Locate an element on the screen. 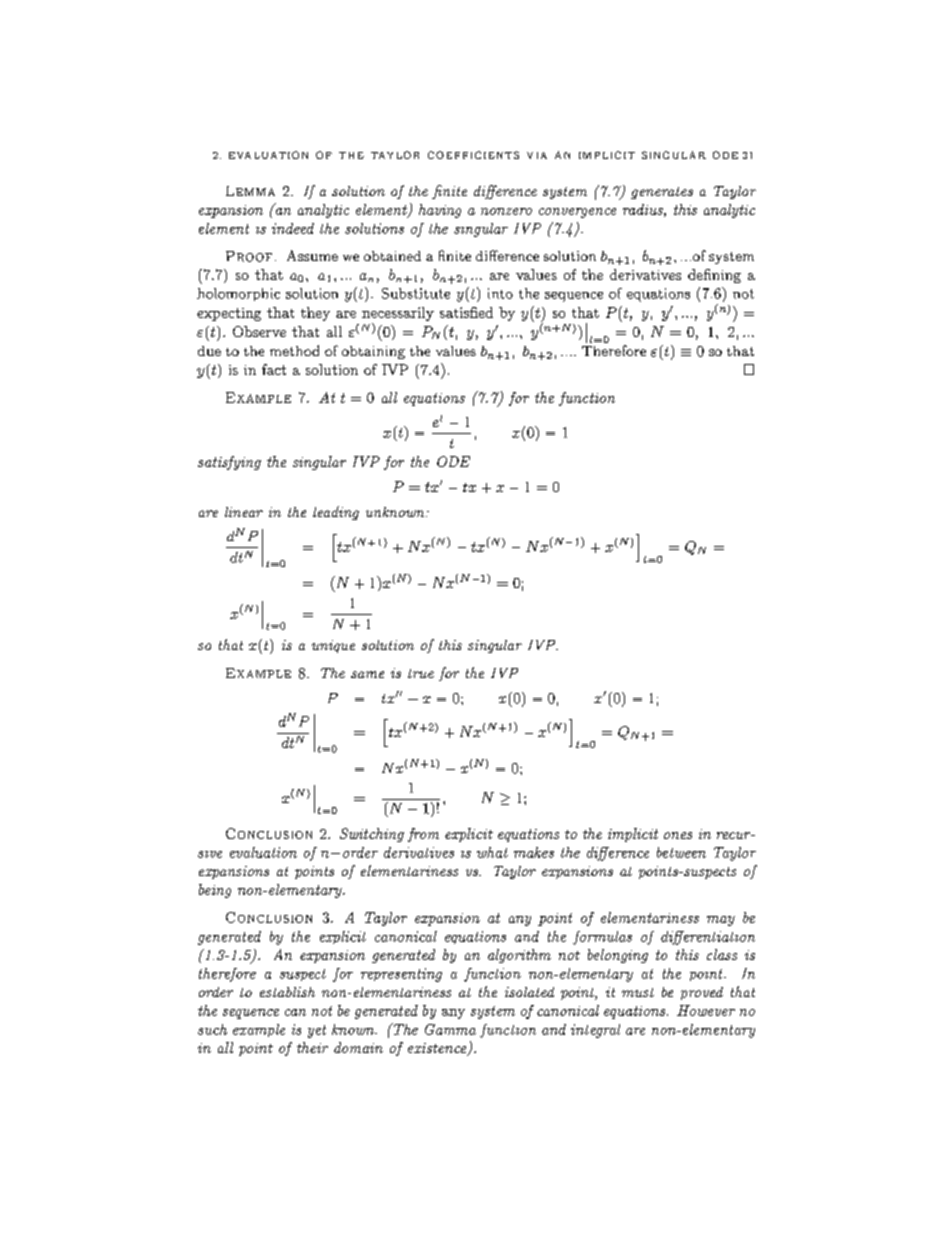  establish is located at coordinates (287, 992).
